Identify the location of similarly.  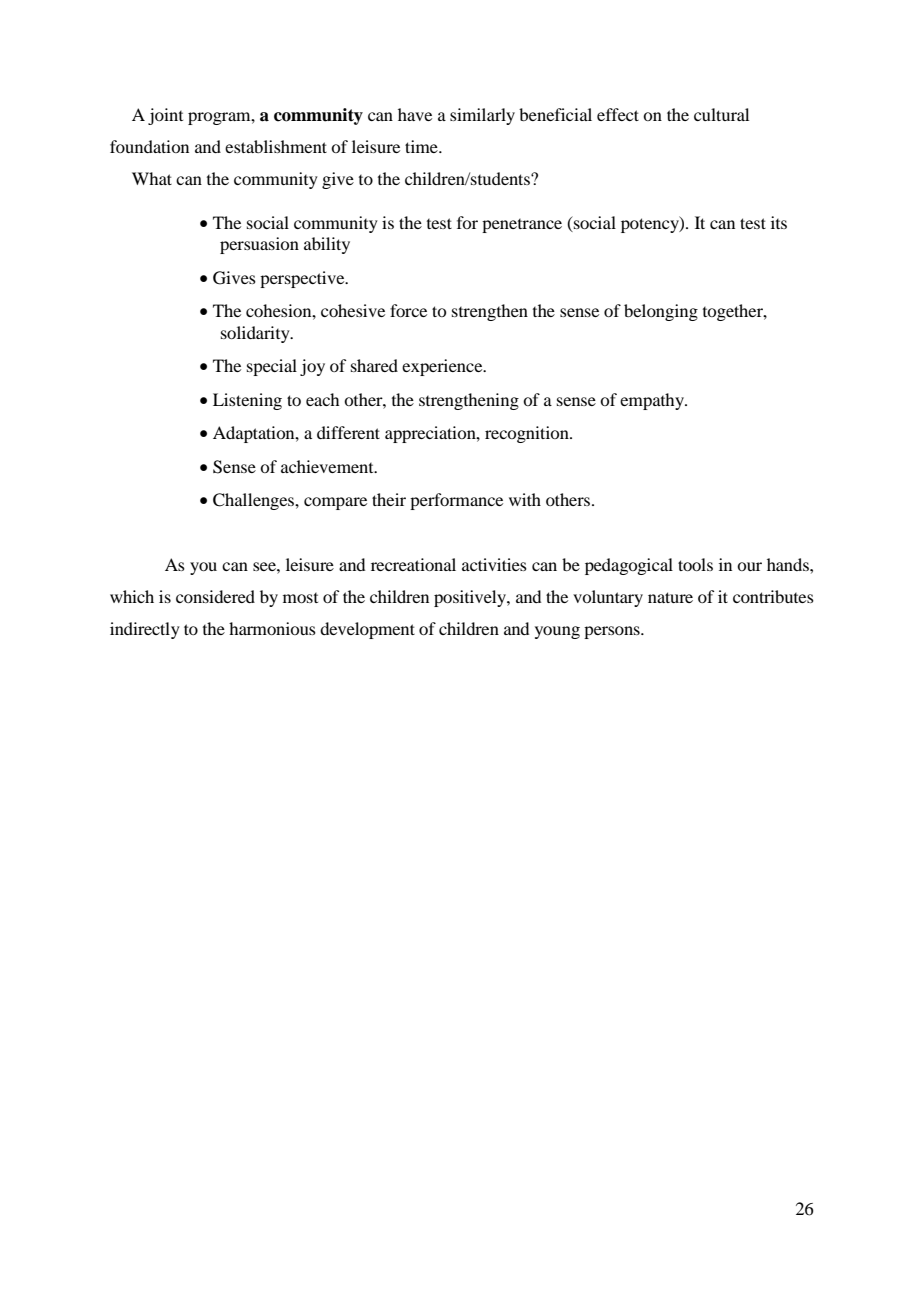
(482, 116).
